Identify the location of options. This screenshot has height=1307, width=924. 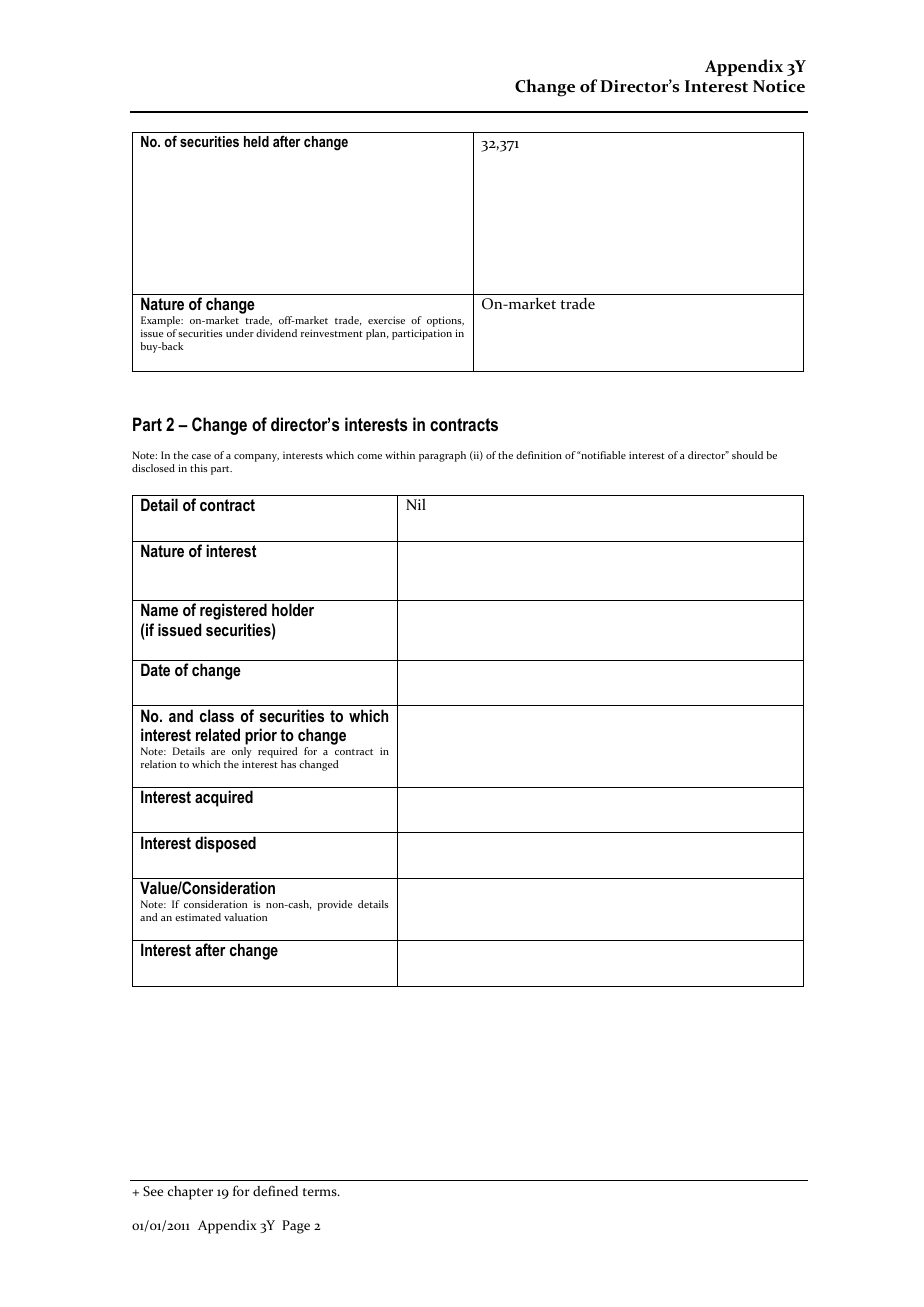
(445, 321).
